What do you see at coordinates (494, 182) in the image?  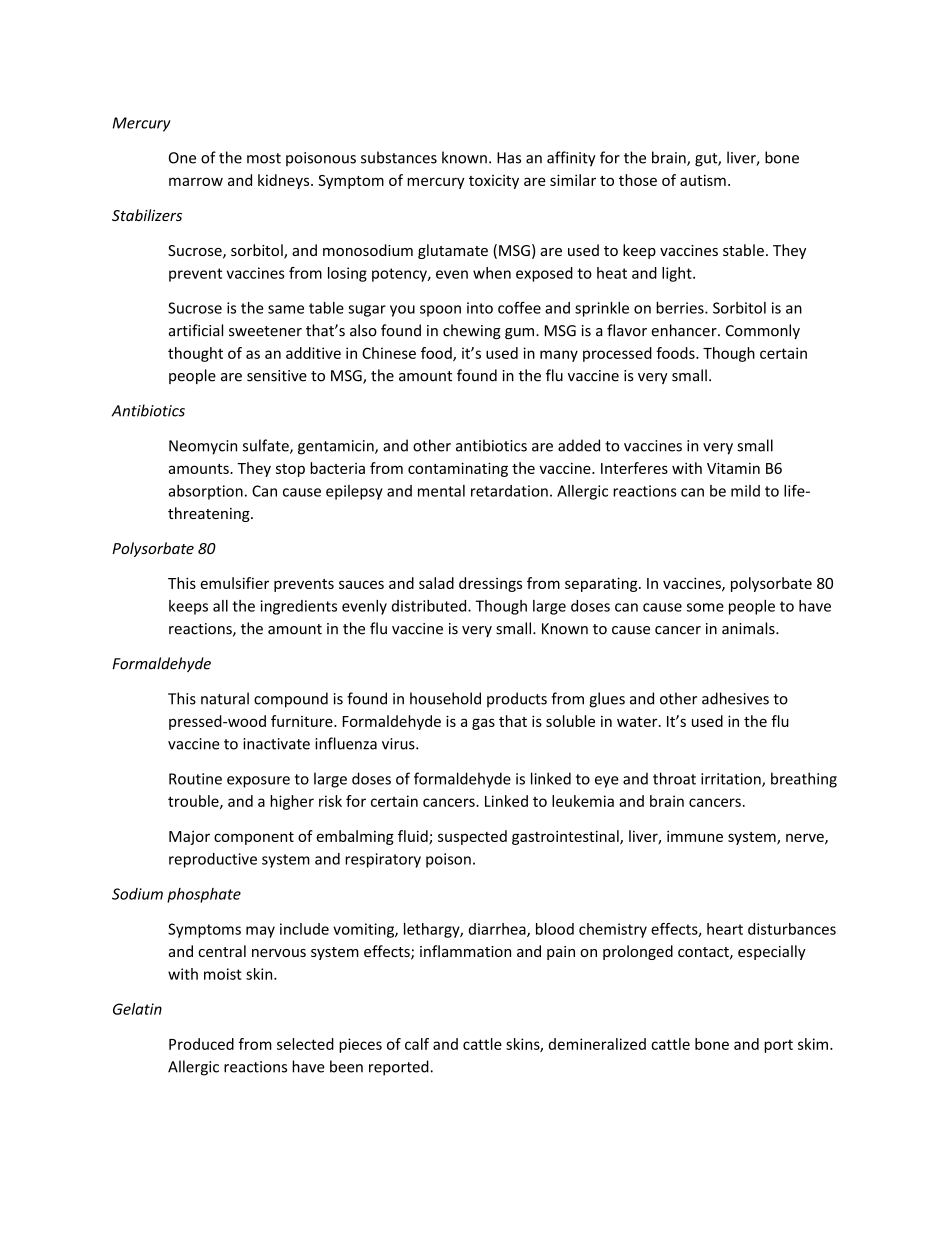 I see `toxicity` at bounding box center [494, 182].
